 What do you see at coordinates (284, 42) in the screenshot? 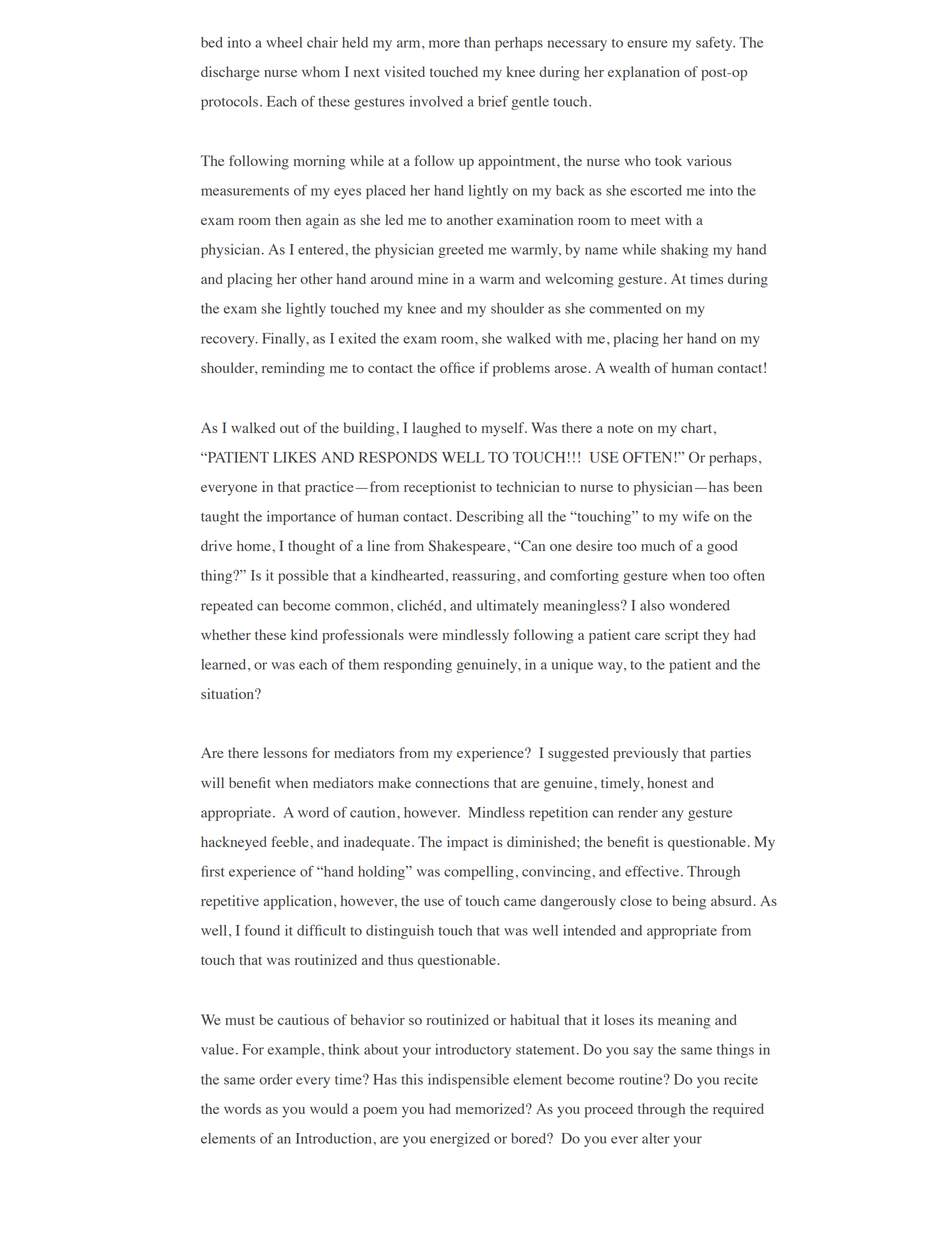
I see `wheel` at bounding box center [284, 42].
